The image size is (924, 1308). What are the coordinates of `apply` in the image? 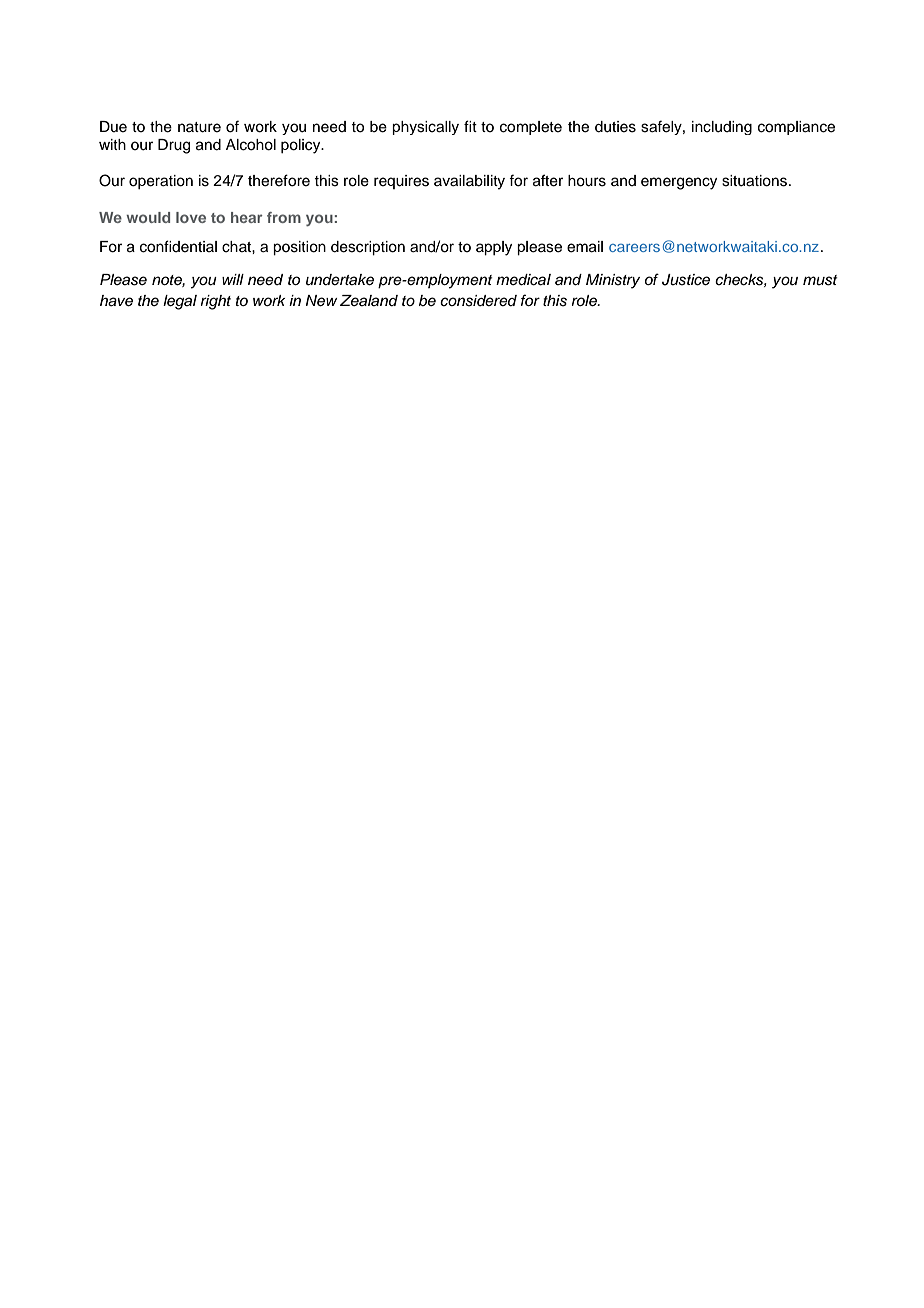 It's located at (494, 248).
